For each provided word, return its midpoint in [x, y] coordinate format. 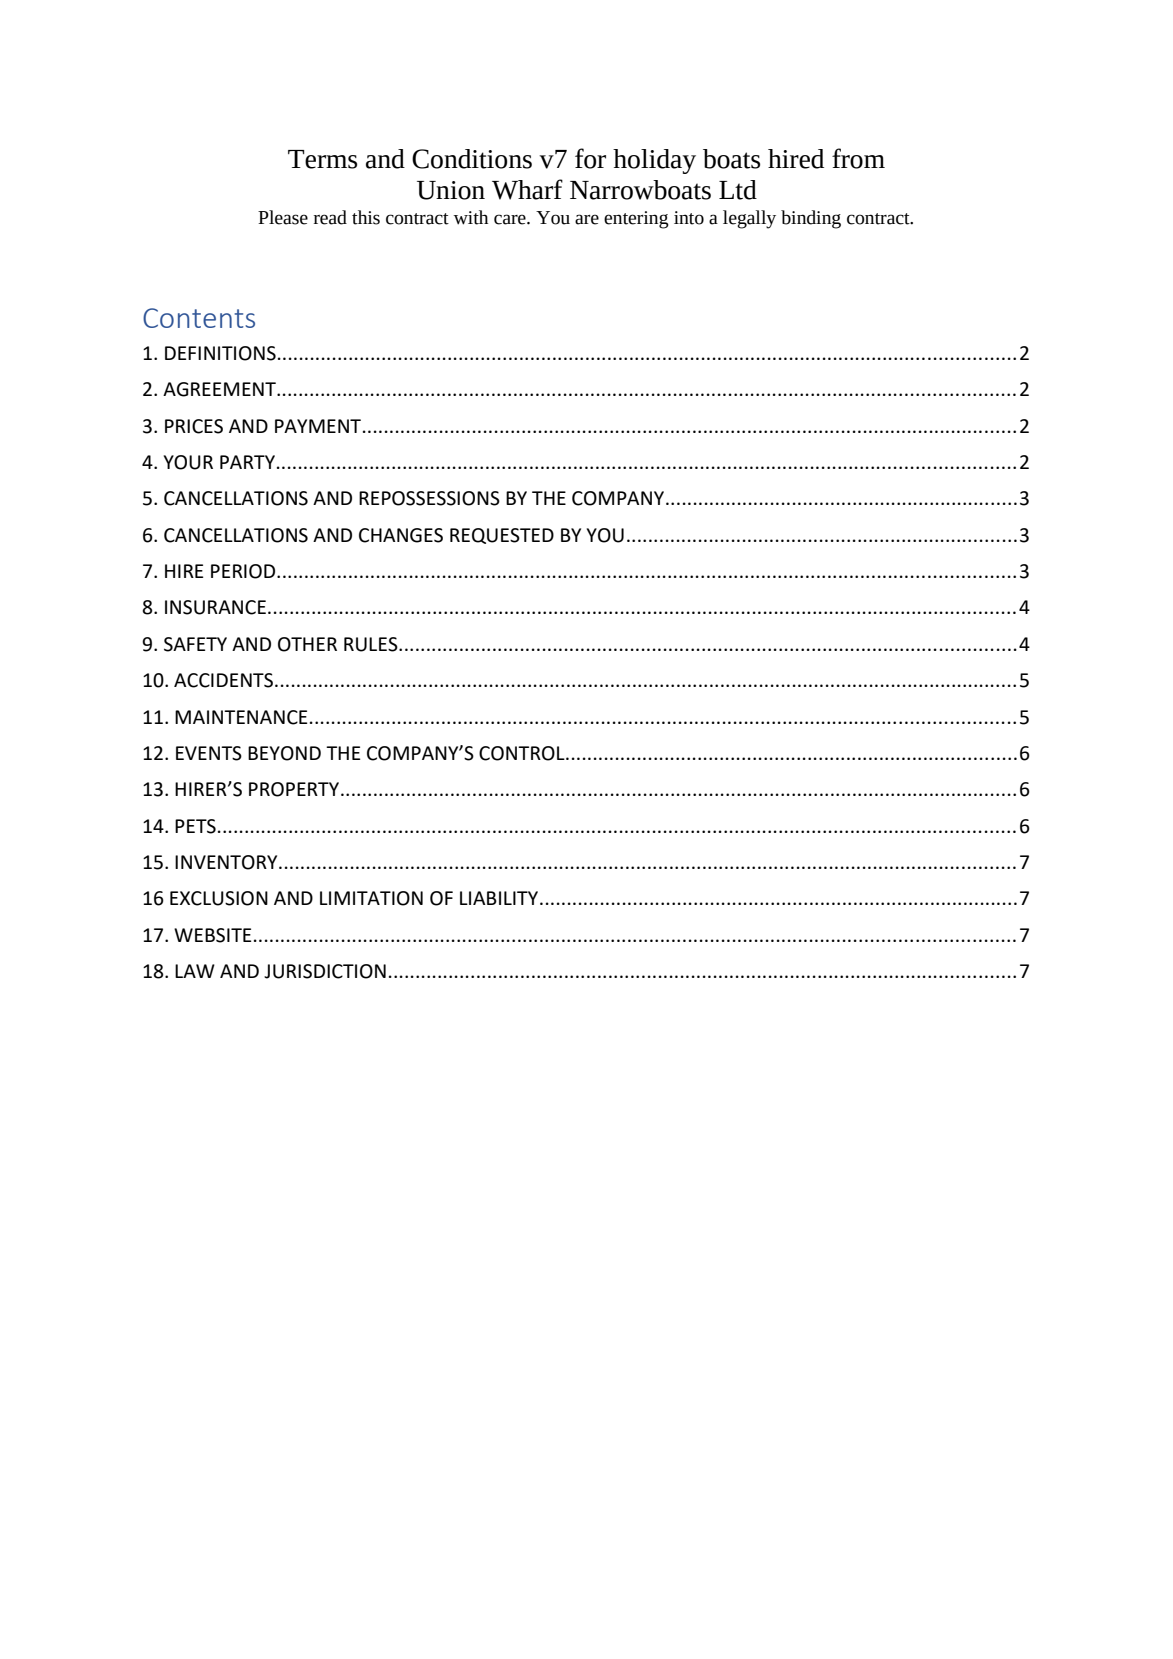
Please [283, 217]
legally [749, 219]
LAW [195, 971]
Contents [199, 318]
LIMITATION [371, 898]
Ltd [738, 190]
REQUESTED [502, 536]
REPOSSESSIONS [429, 498]
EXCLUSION [219, 898]
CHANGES [401, 535]
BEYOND [284, 753]
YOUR [188, 462]
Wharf [527, 189]
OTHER [307, 644]
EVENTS [209, 753]
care [511, 219]
